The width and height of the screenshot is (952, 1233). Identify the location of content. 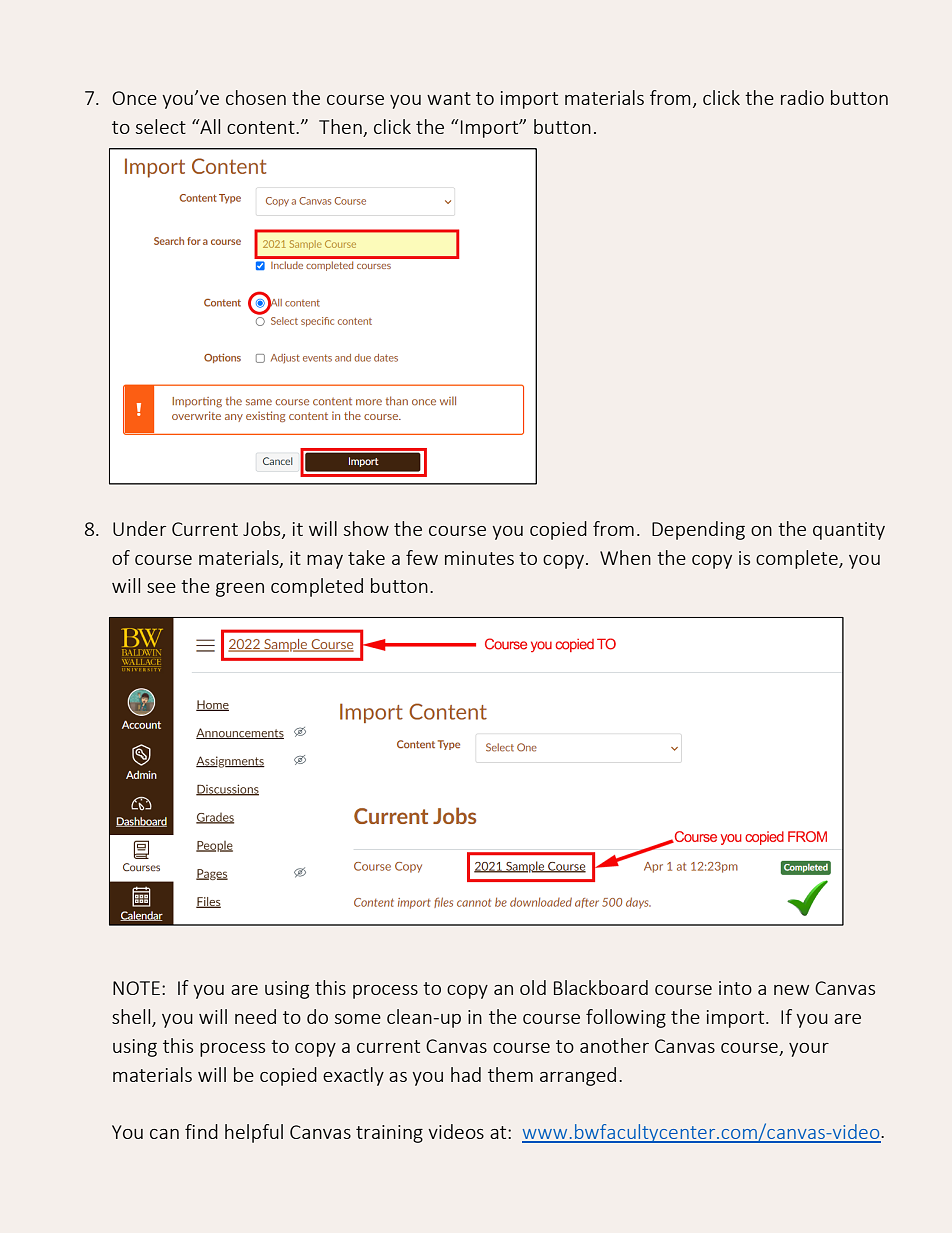
(262, 127).
